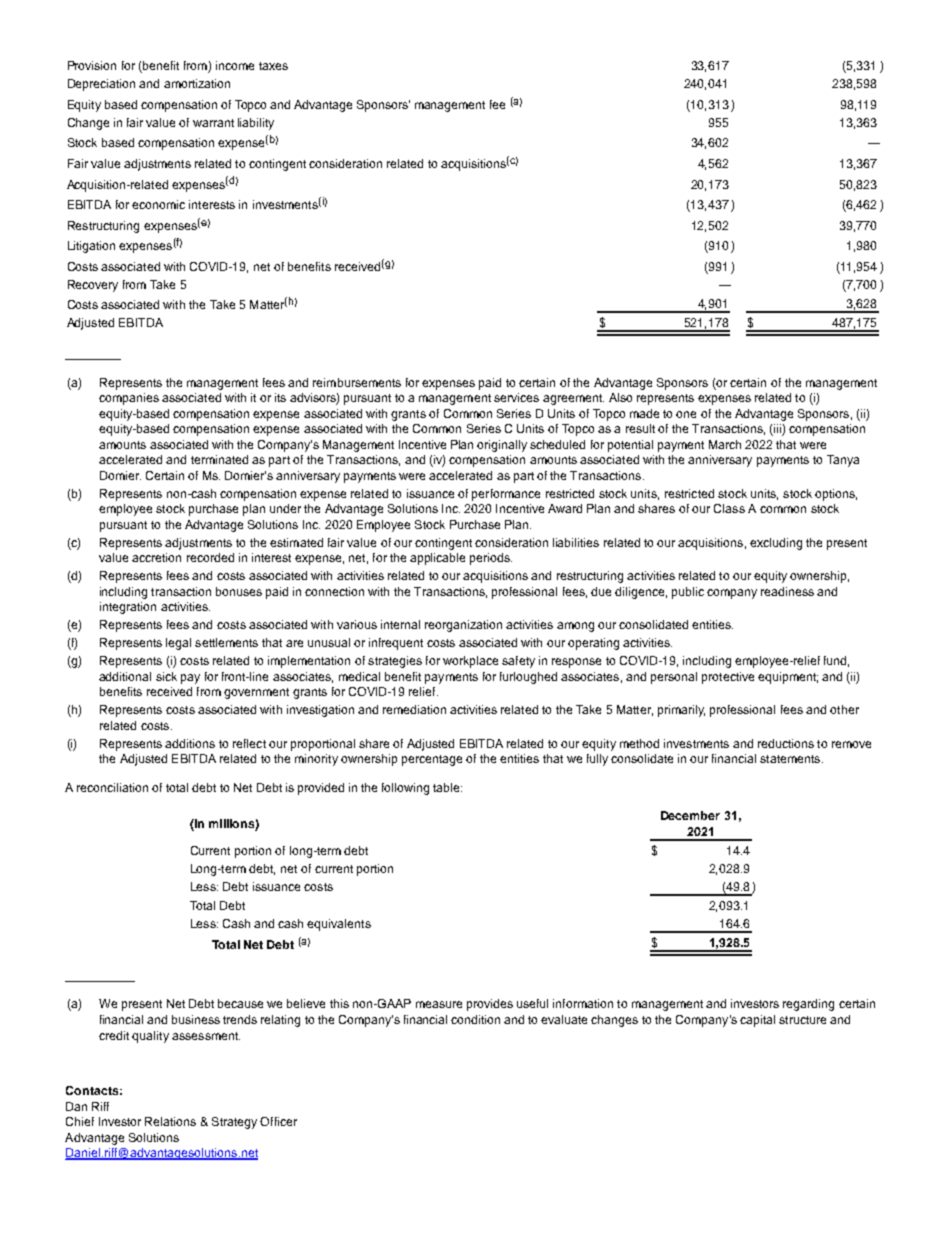 This document has width=952, height=1233. Describe the element at coordinates (729, 508) in the document. I see `Class` at that location.
